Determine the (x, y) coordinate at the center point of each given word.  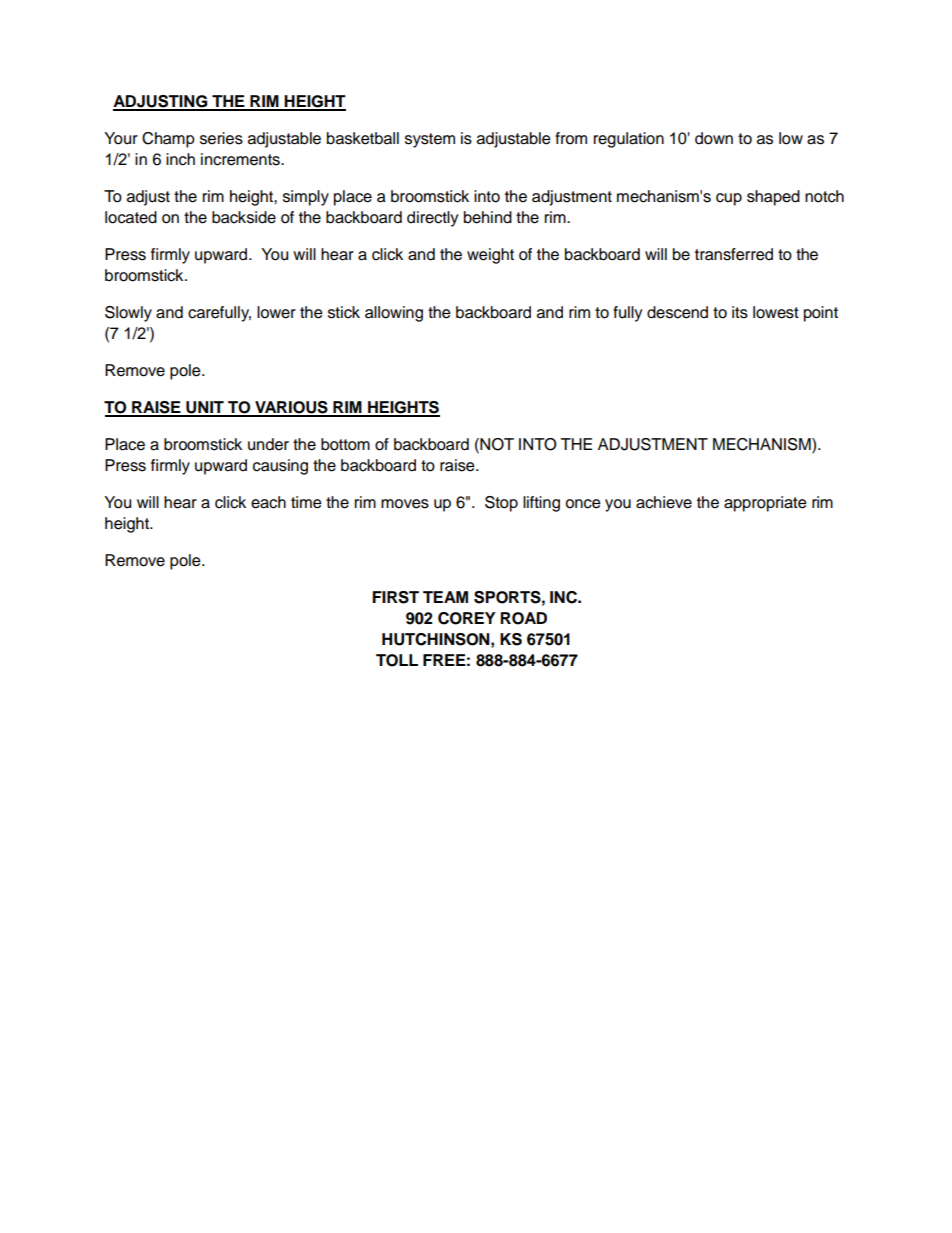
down (714, 138)
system (430, 140)
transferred (734, 254)
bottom (345, 444)
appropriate (765, 504)
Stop (501, 504)
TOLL (397, 660)
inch (180, 159)
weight (490, 256)
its (740, 312)
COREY (467, 618)
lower (276, 312)
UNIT (205, 408)
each (268, 502)
